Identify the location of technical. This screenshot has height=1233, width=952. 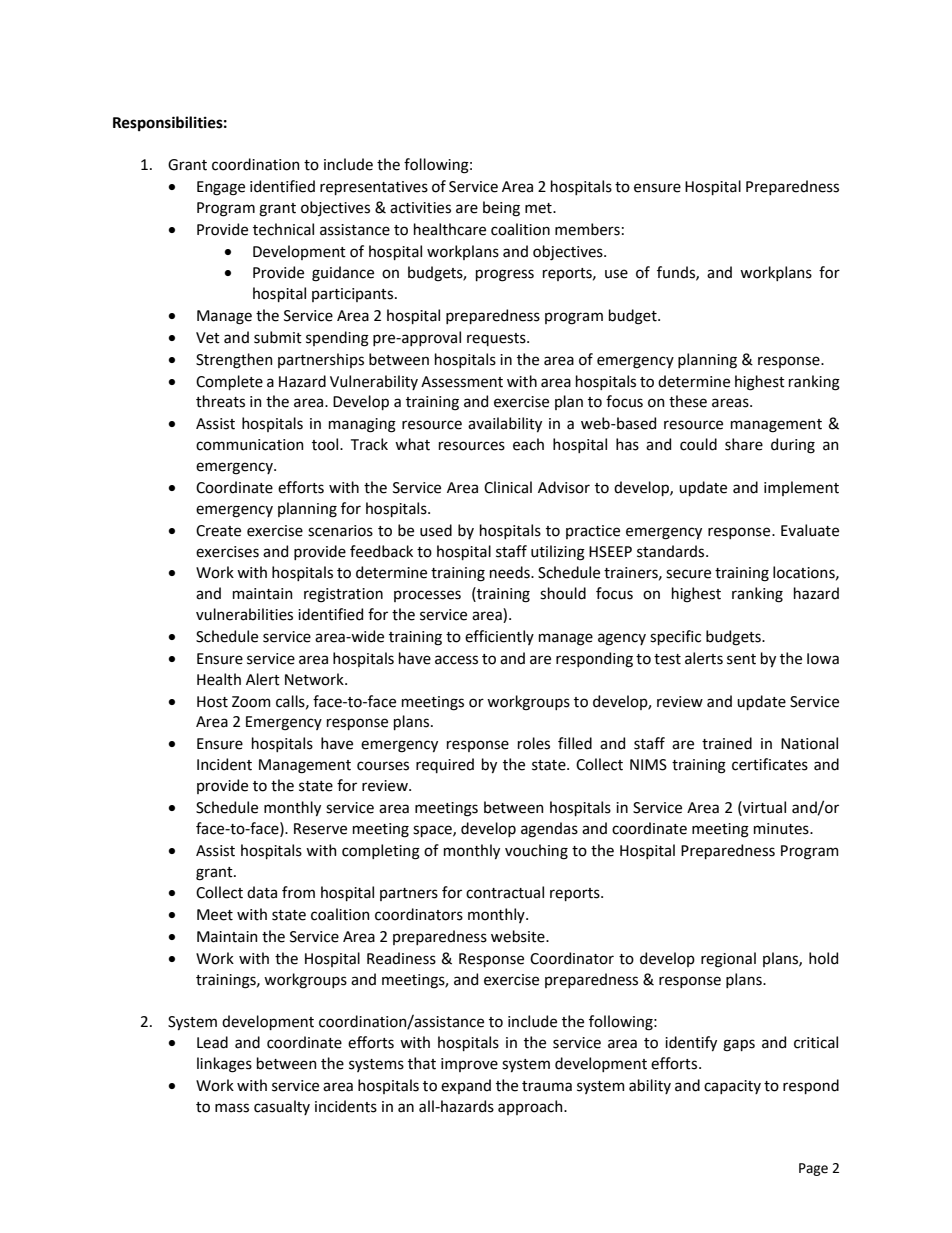
(283, 229).
